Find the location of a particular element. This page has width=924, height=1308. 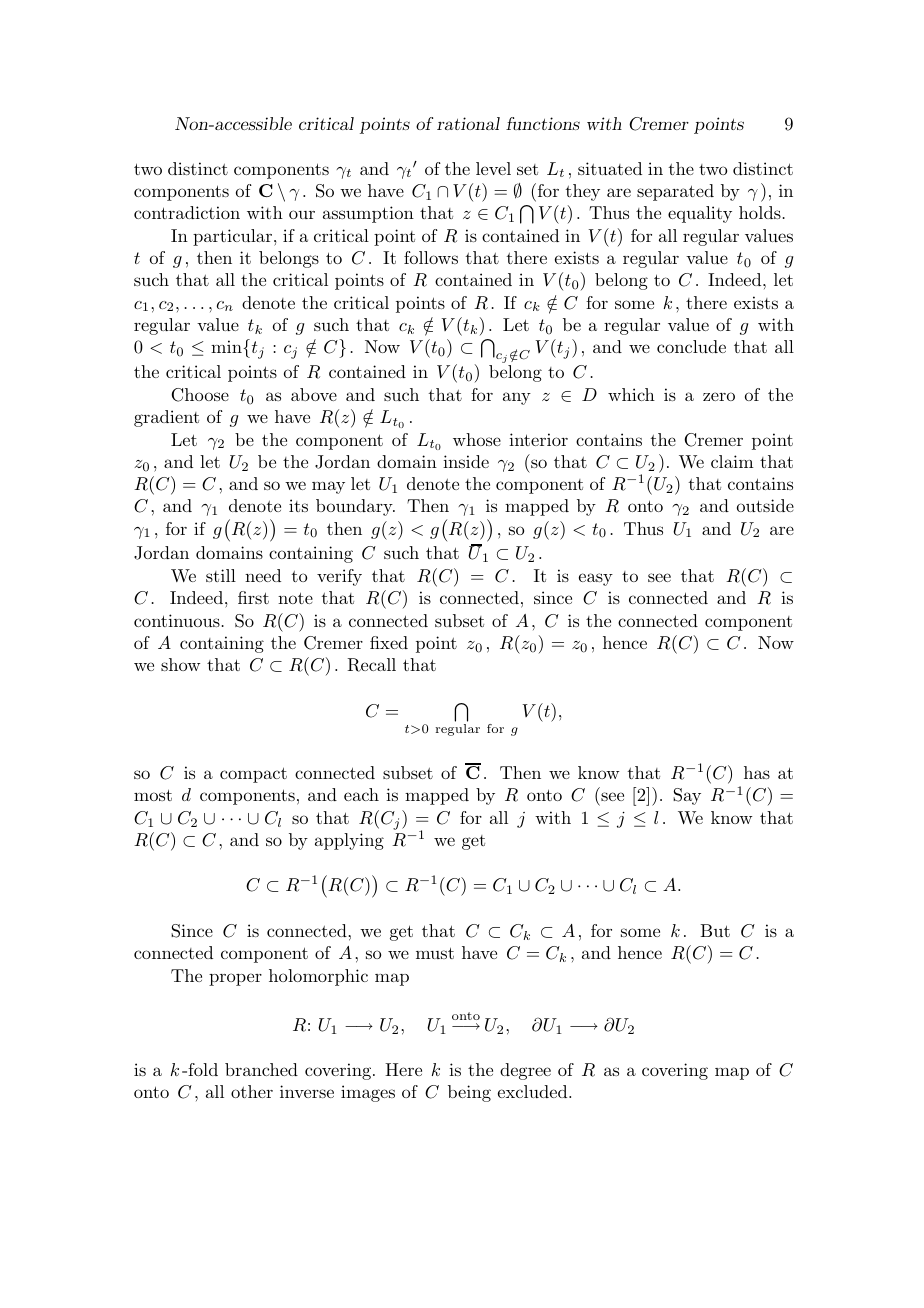

claim is located at coordinates (732, 461).
